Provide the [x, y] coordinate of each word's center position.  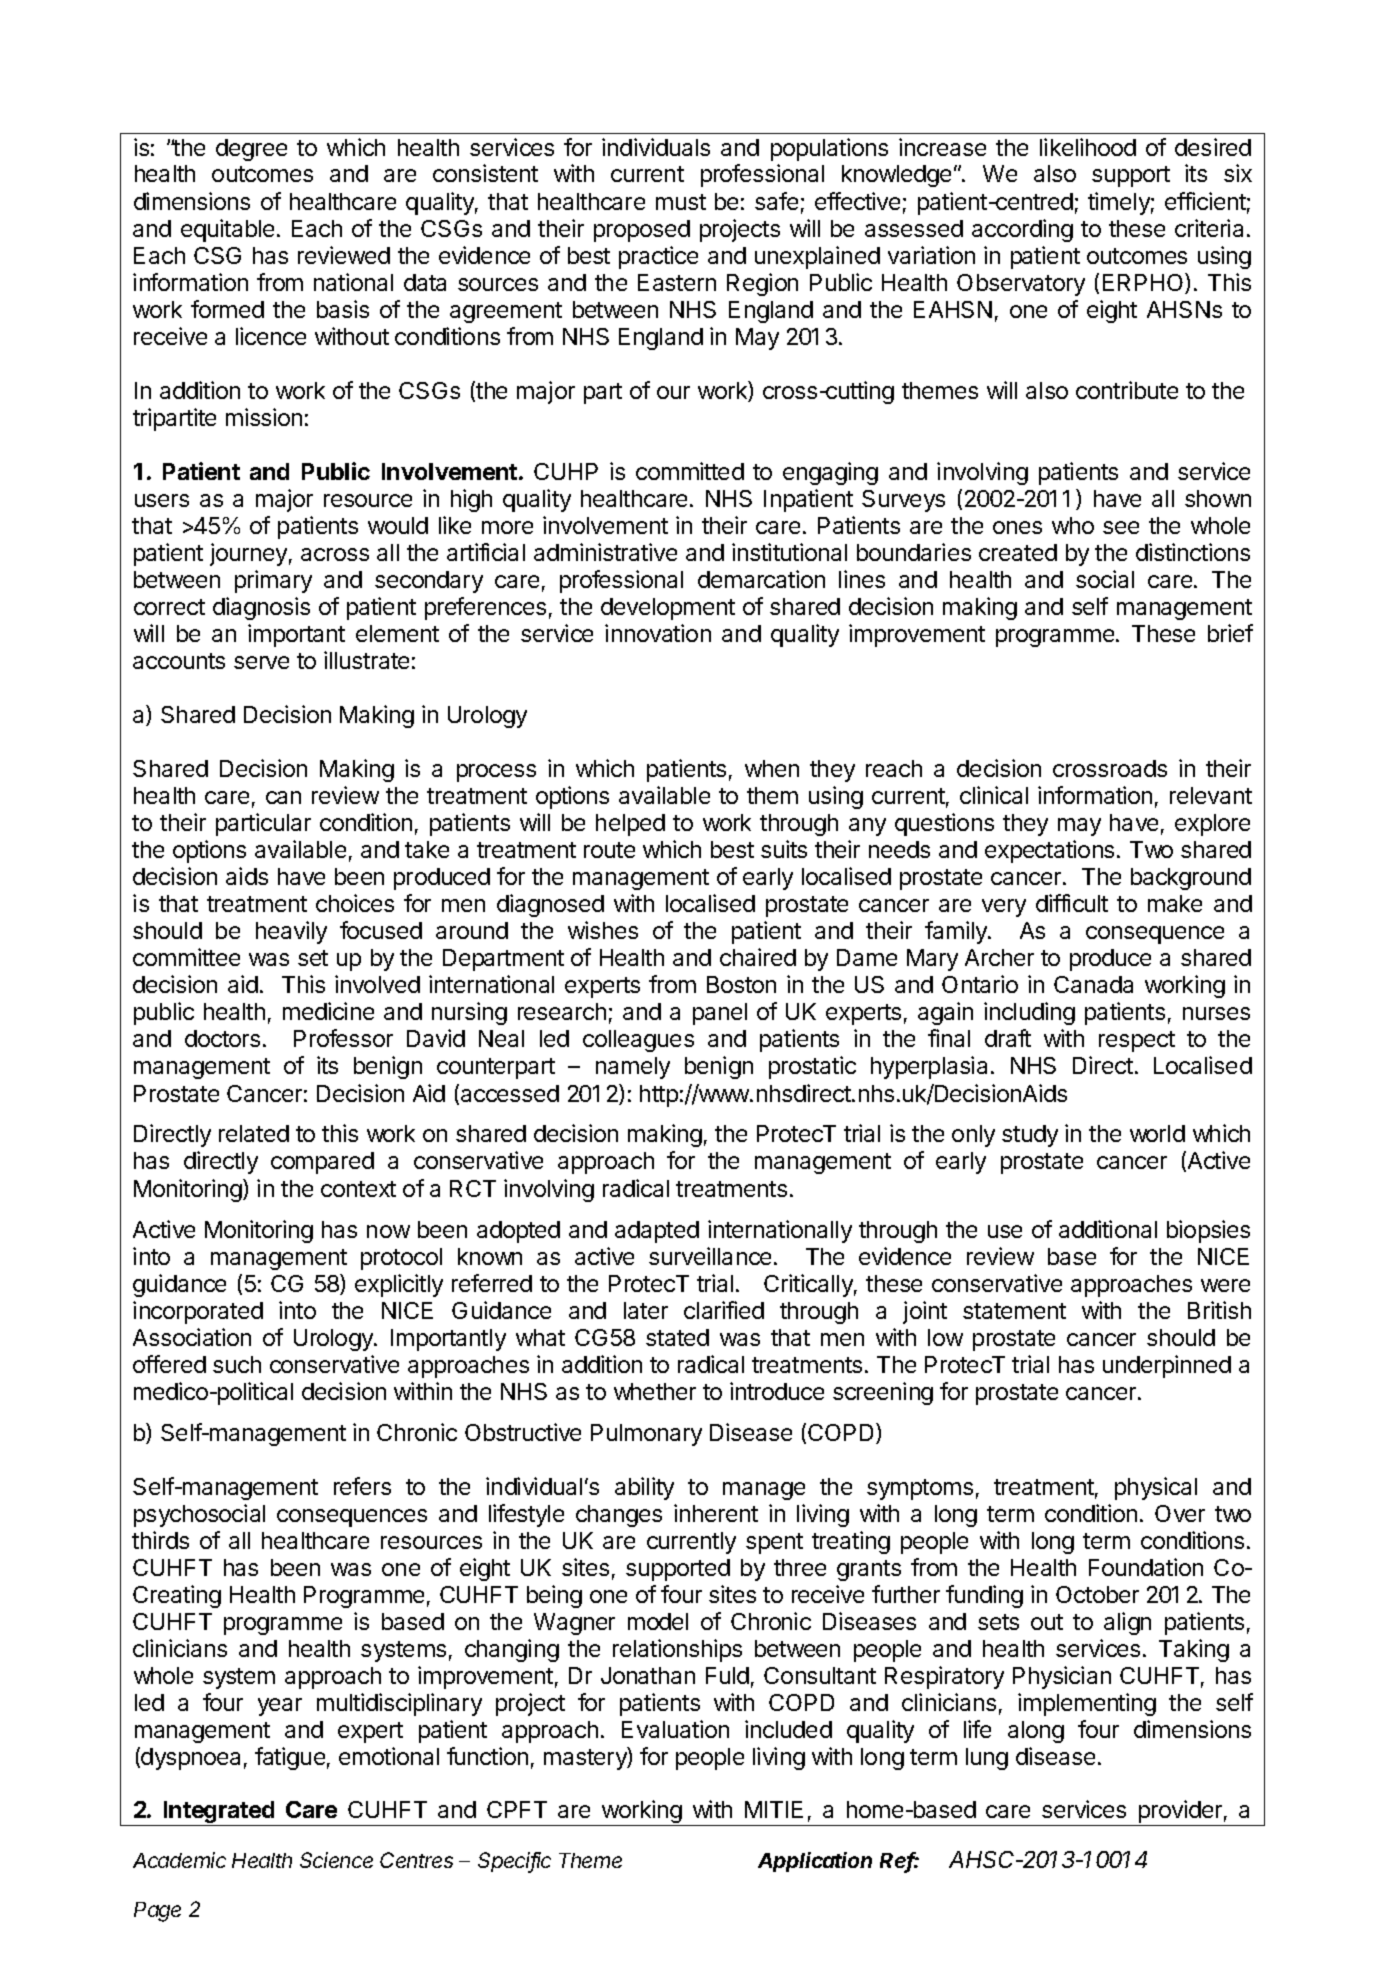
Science [336, 1860]
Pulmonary [646, 1435]
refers [362, 1486]
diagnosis [261, 608]
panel [720, 1014]
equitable [227, 230]
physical [1156, 1488]
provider [1180, 1813]
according [1022, 230]
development [668, 609]
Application [815, 1862]
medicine [328, 1011]
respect [1137, 1041]
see [1121, 527]
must [681, 202]
